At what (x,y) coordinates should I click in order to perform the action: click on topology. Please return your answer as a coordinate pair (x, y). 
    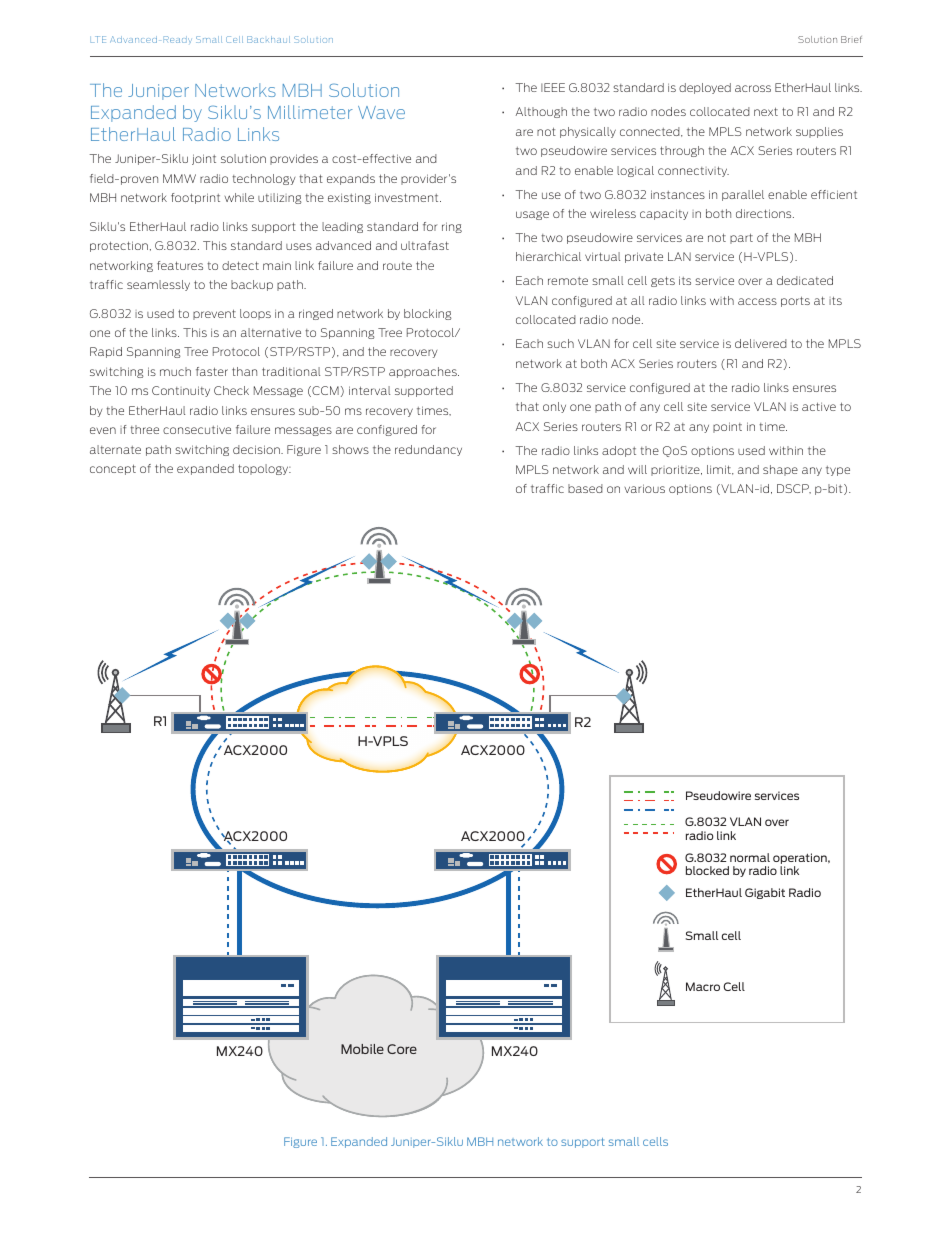
    Looking at the image, I should click on (264, 469).
